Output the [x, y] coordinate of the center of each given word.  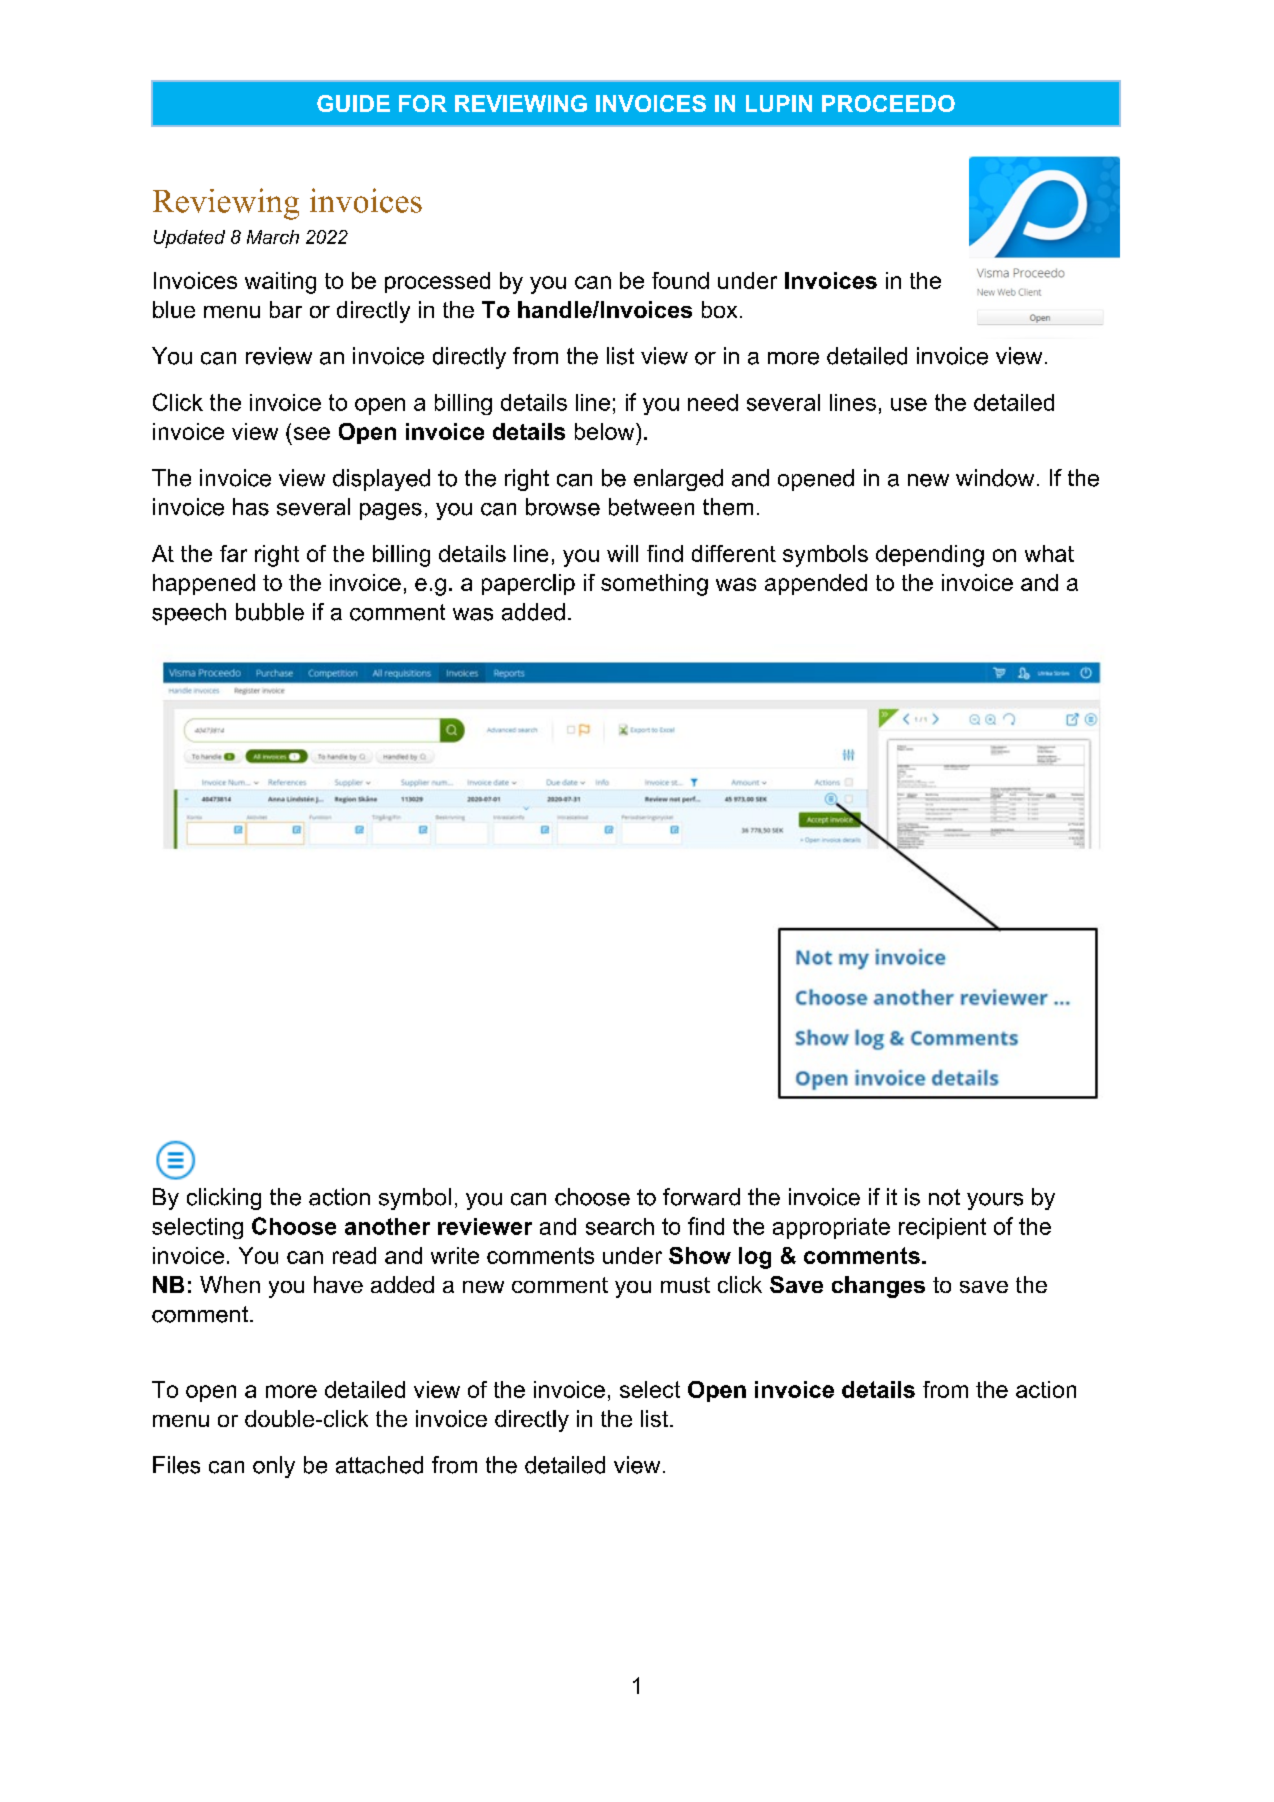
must [685, 1285]
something [654, 585]
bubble [270, 612]
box [719, 309]
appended [816, 584]
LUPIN [779, 103]
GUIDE [353, 103]
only [274, 1467]
